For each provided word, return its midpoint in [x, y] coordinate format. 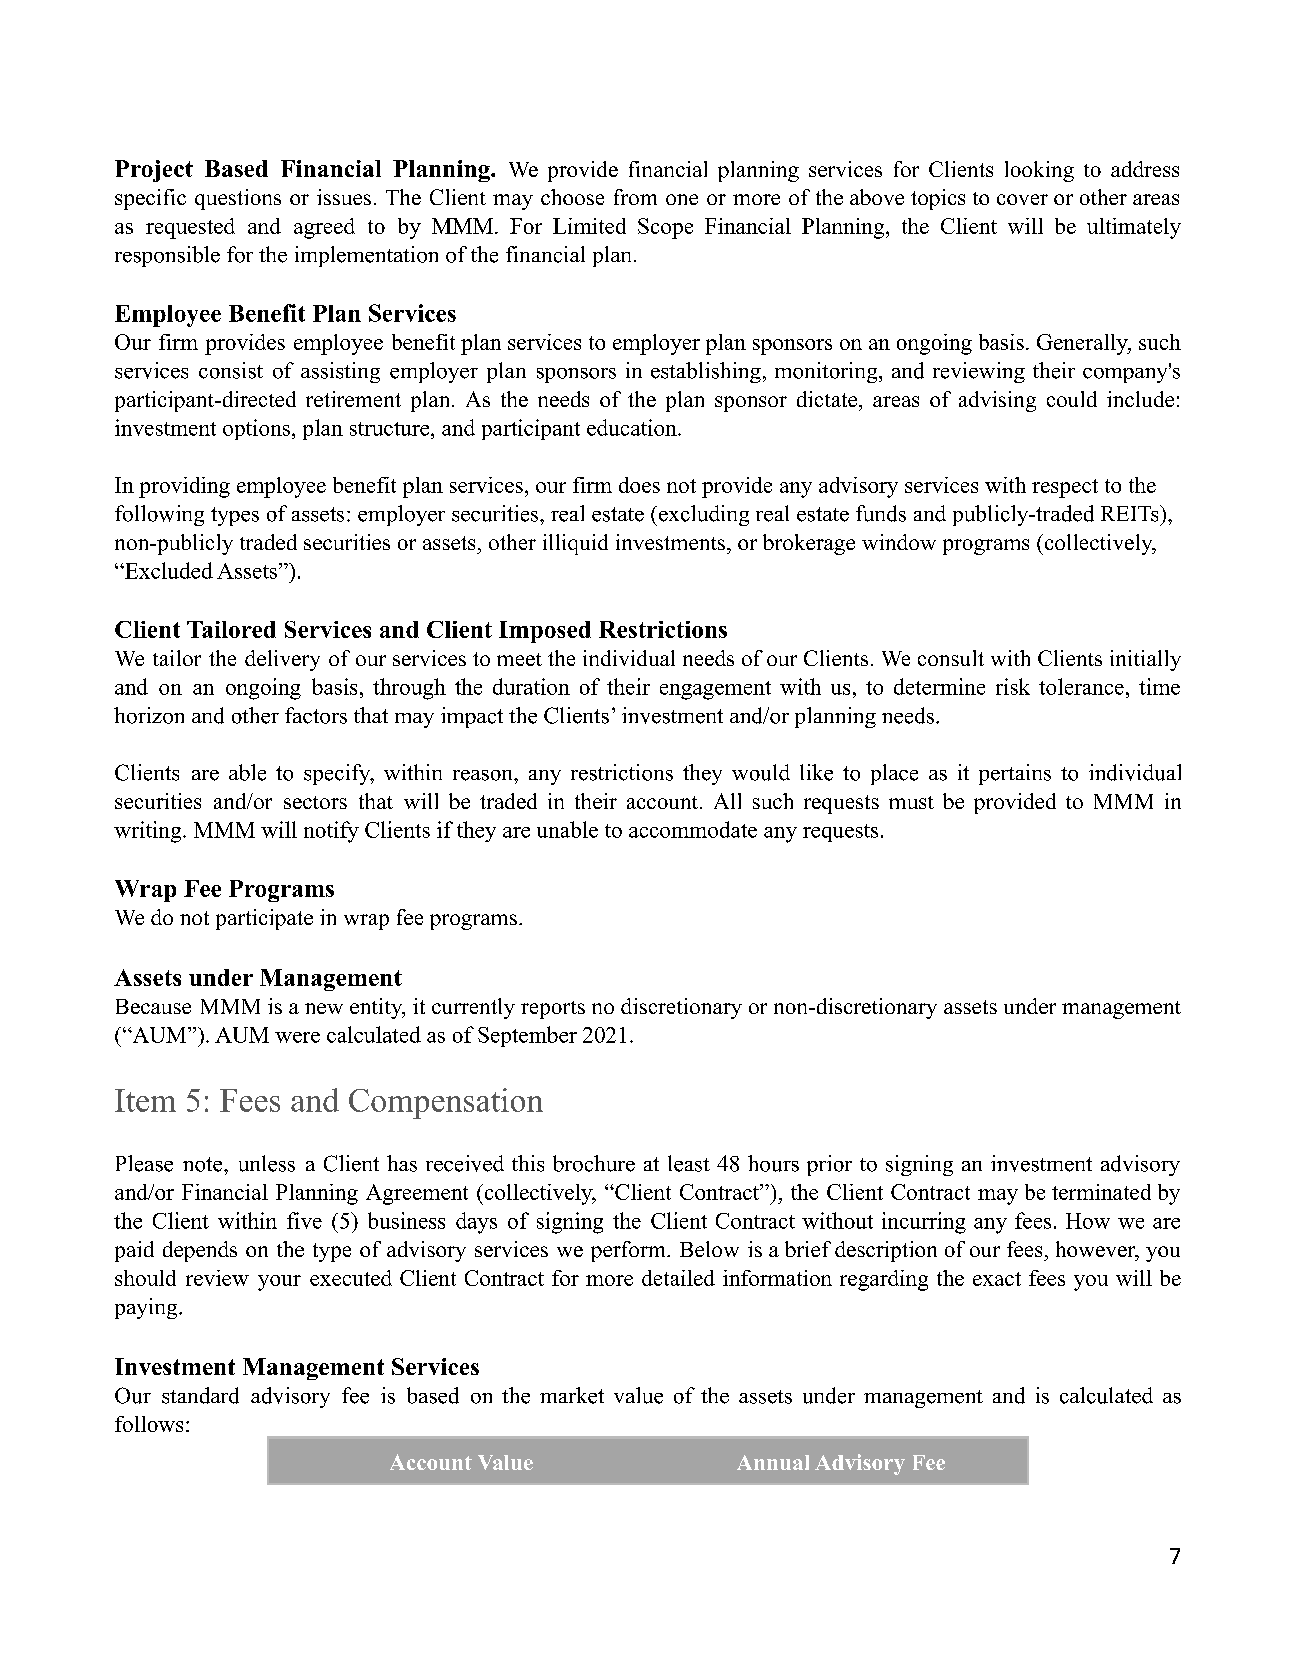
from [635, 197]
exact [997, 1279]
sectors [315, 802]
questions [238, 199]
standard [200, 1395]
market [572, 1395]
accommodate [693, 829]
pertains [1015, 774]
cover [1022, 199]
